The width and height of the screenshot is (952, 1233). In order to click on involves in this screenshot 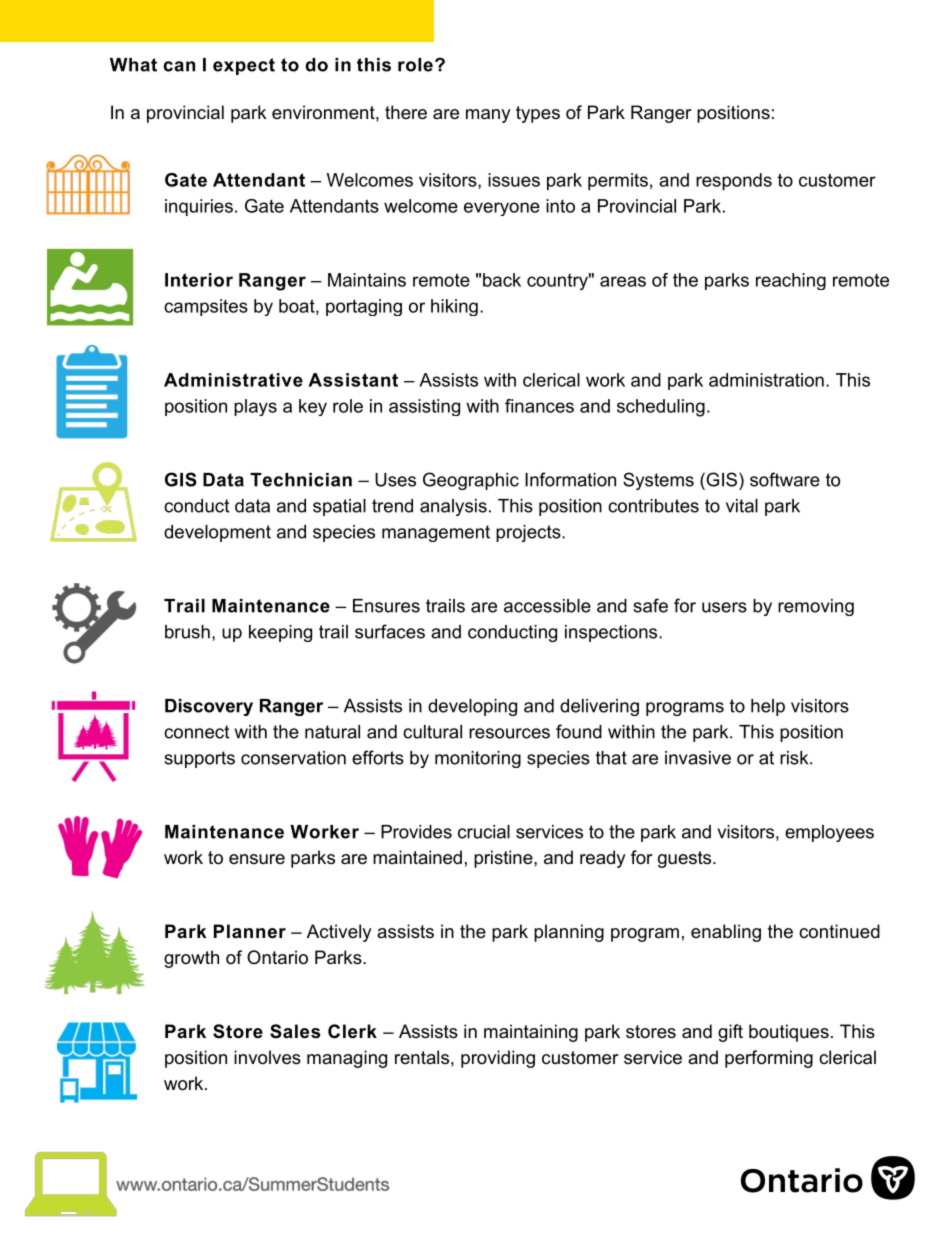, I will do `click(267, 1057)`.
